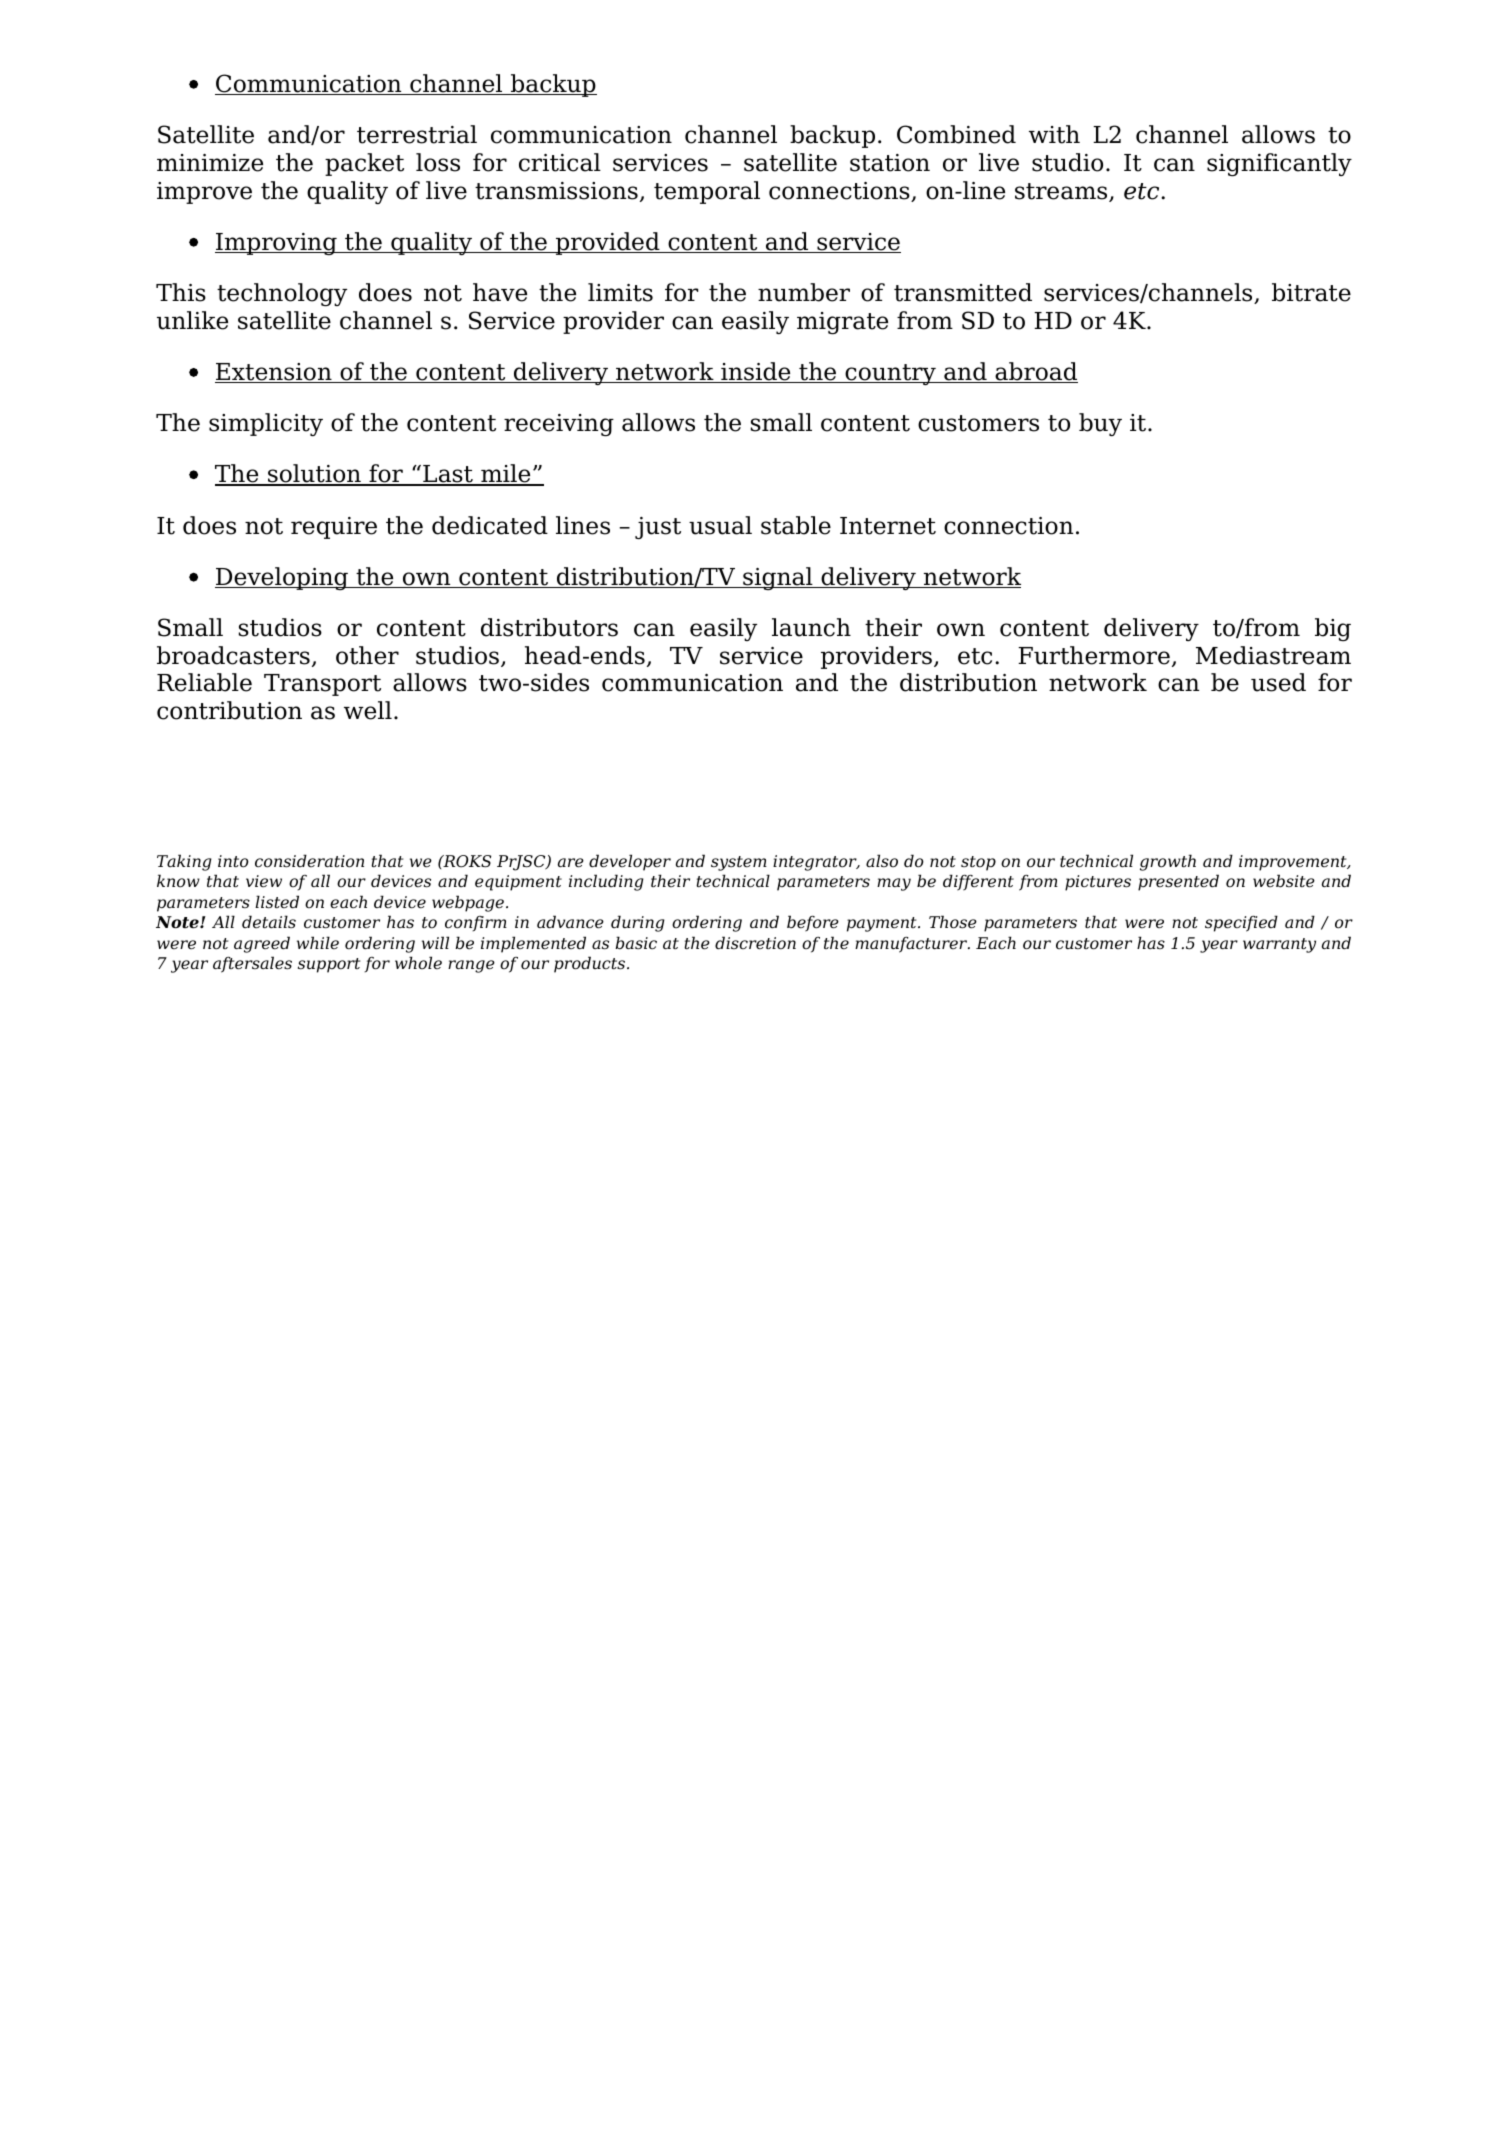 This screenshot has height=2136, width=1510. Describe the element at coordinates (1094, 655) in the screenshot. I see `Furthermore` at that location.
